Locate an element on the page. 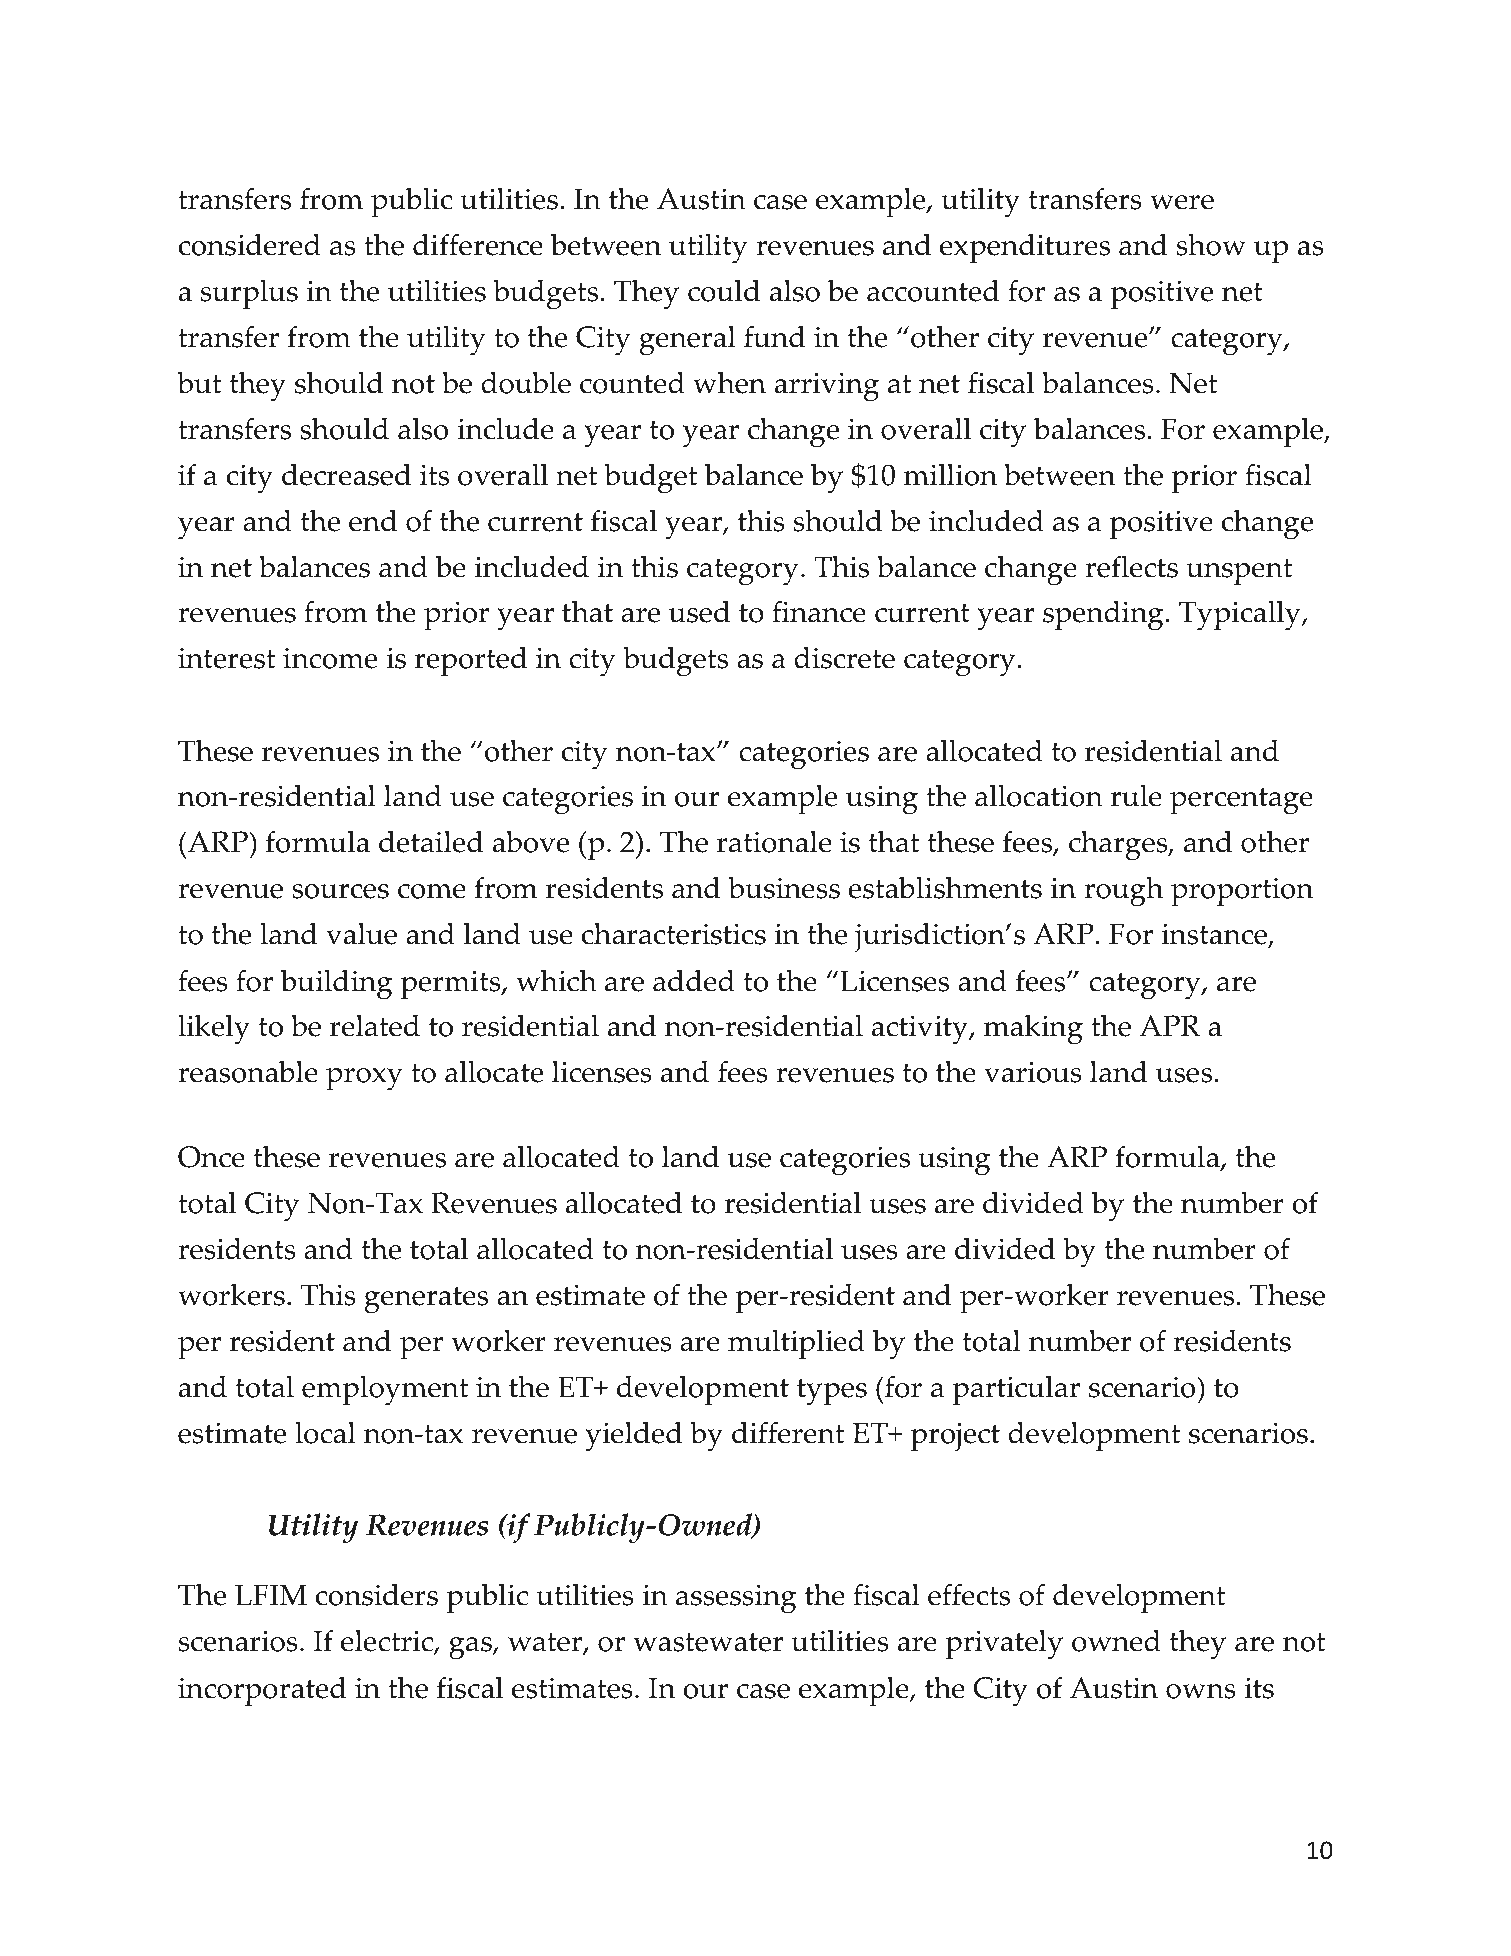  incorporated is located at coordinates (262, 1691).
